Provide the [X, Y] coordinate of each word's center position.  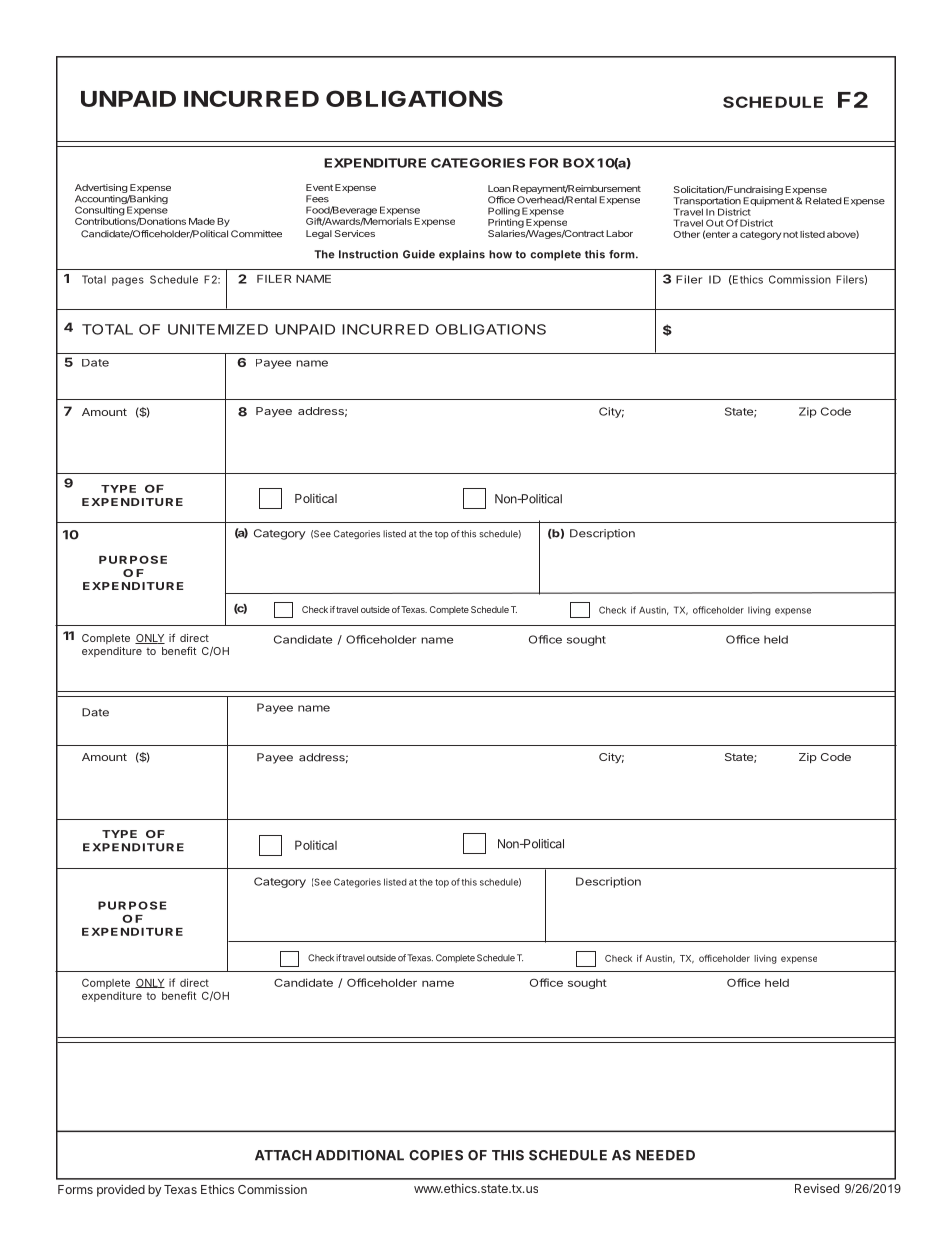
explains [462, 255]
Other [686, 234]
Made [202, 221]
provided [121, 1190]
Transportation [707, 203]
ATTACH [283, 1155]
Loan [499, 188]
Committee [256, 234]
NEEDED [665, 1155]
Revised [817, 1188]
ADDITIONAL [360, 1155]
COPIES [436, 1155]
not [790, 234]
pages [128, 281]
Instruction [368, 254]
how [500, 254]
